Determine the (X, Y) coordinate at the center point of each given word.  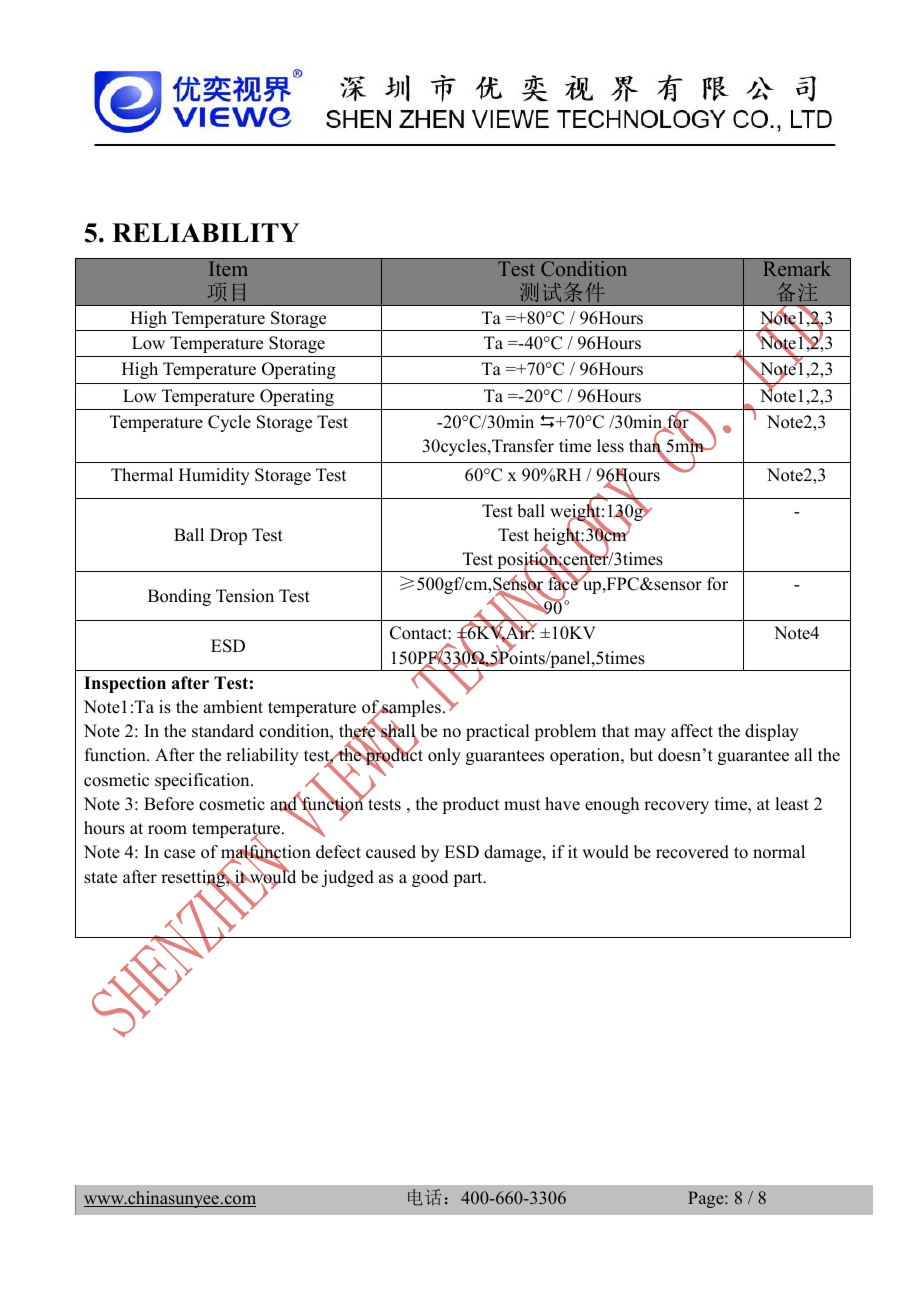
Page (707, 1199)
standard (223, 731)
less (610, 446)
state (100, 878)
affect (692, 731)
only (444, 756)
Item (228, 268)
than (646, 446)
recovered (692, 852)
